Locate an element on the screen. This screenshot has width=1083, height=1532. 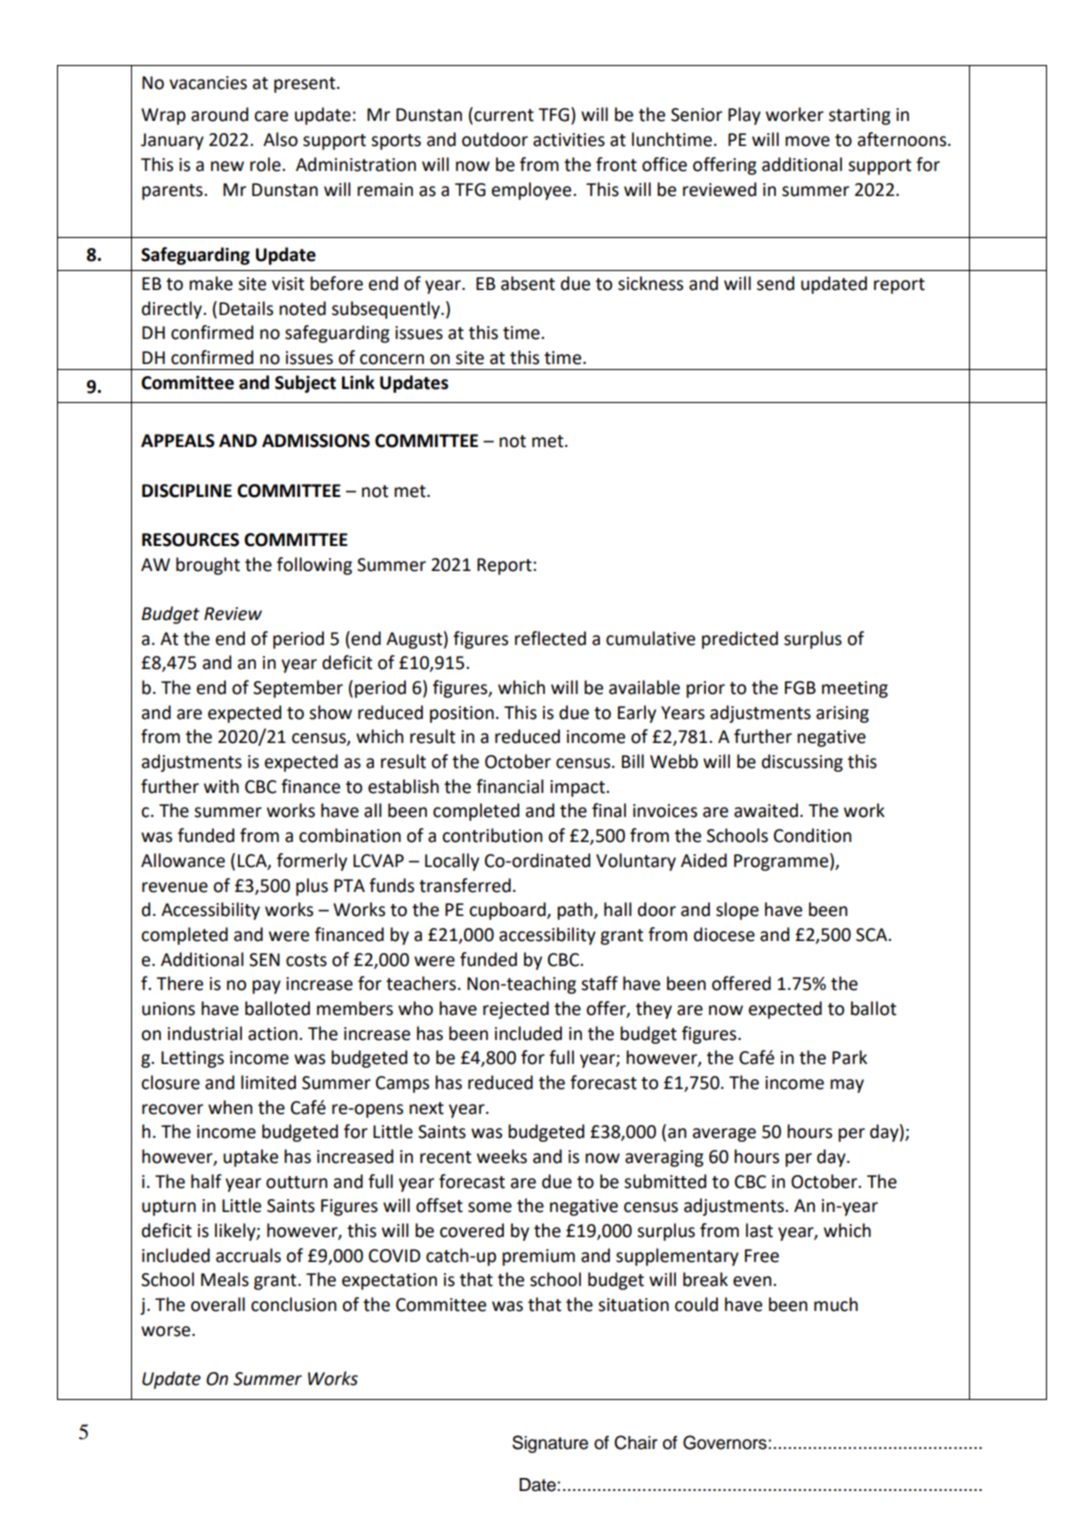
with is located at coordinates (221, 786).
